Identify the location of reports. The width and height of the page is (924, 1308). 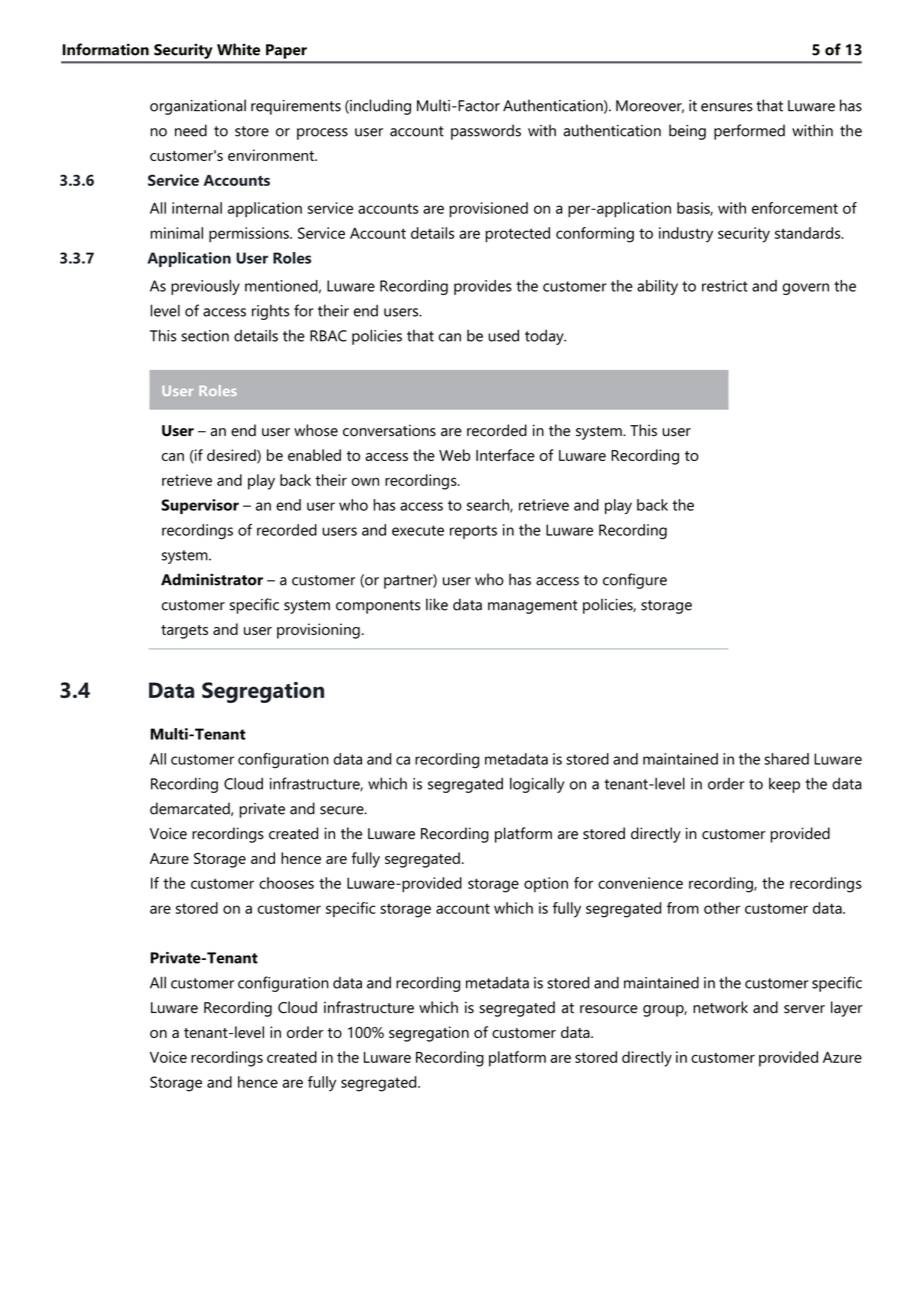
(473, 532).
